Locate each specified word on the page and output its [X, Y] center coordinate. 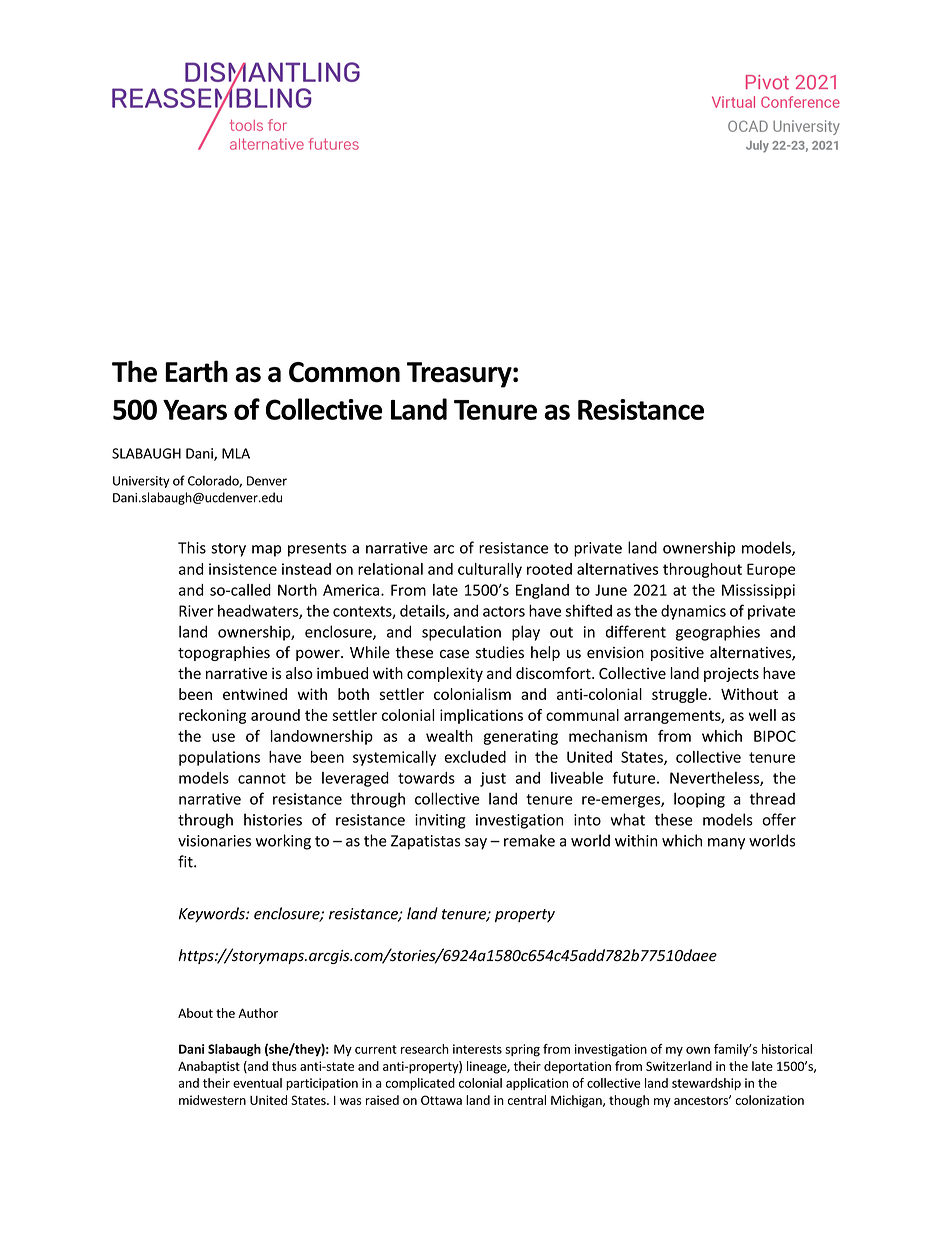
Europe [771, 570]
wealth [449, 736]
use [223, 737]
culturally [490, 570]
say [476, 844]
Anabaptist [209, 1067]
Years [195, 410]
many [726, 844]
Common [344, 372]
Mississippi [758, 591]
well [762, 715]
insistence [243, 569]
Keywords [213, 914]
